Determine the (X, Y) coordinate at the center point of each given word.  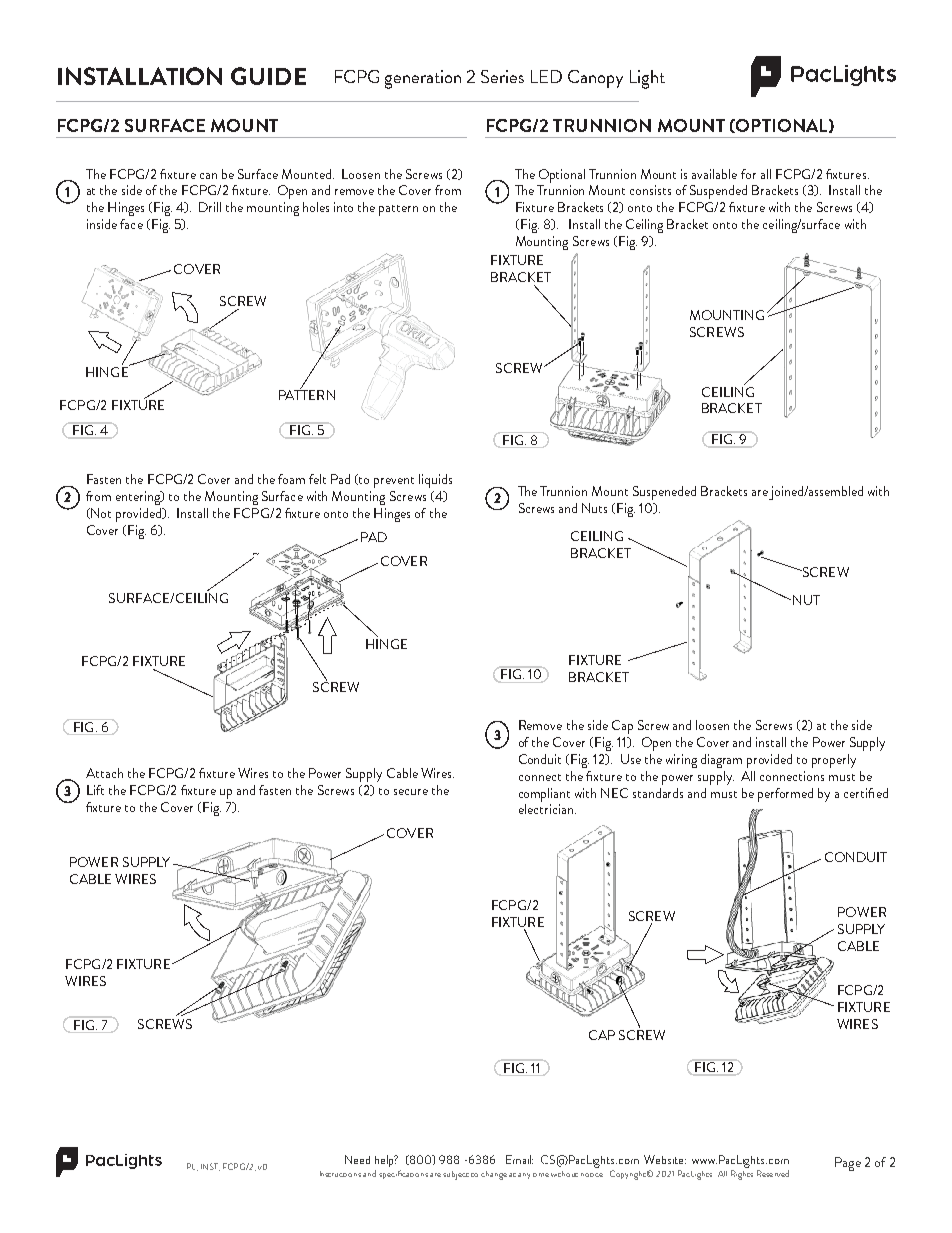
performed (785, 795)
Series (502, 76)
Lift (95, 790)
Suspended (718, 192)
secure (411, 792)
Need (357, 1159)
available (714, 174)
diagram (721, 761)
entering (139, 498)
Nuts (594, 508)
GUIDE (268, 76)
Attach (104, 773)
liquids (435, 481)
